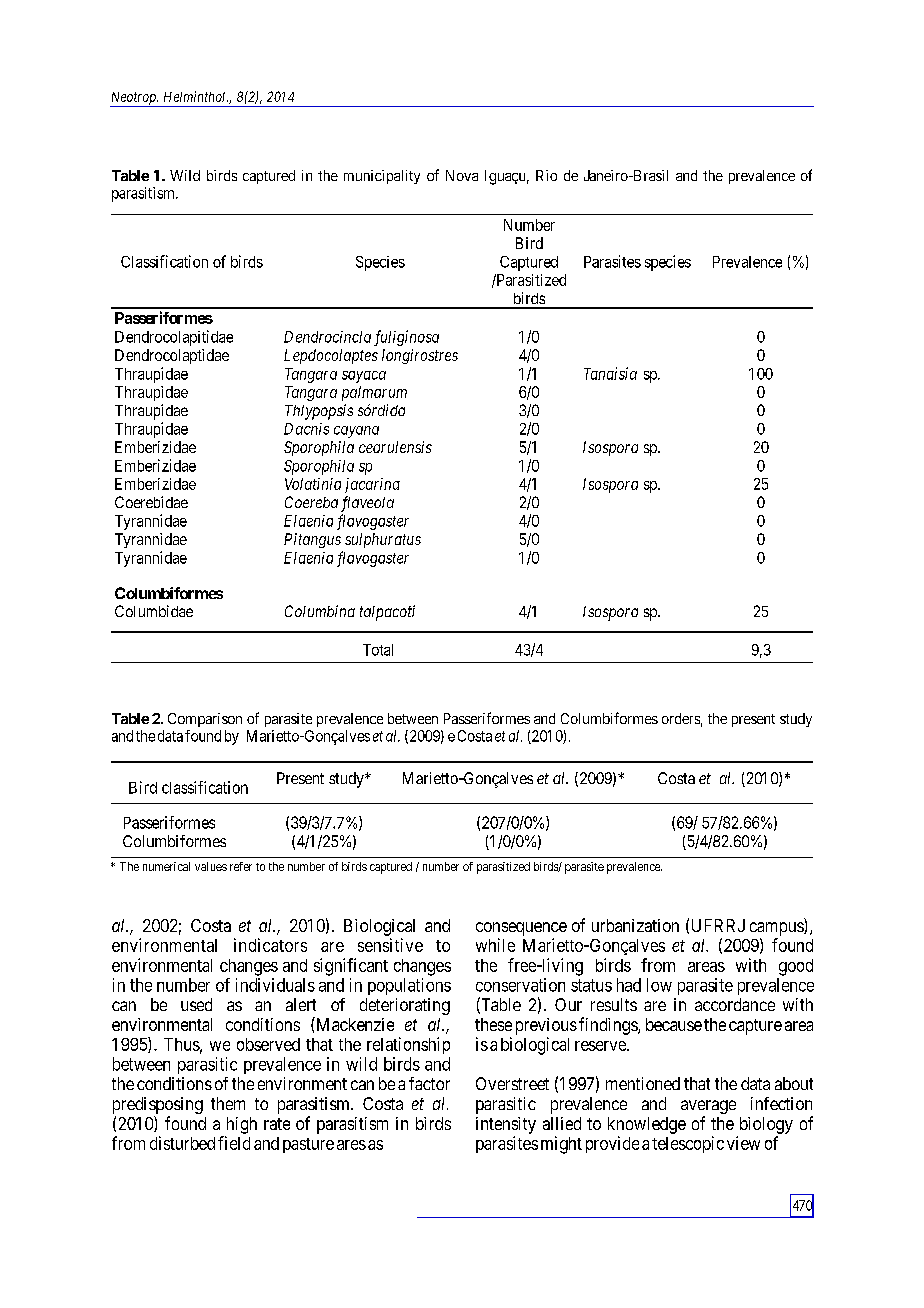 This screenshot has width=924, height=1308. Describe the element at coordinates (462, 175) in the screenshot. I see `Nova` at that location.
